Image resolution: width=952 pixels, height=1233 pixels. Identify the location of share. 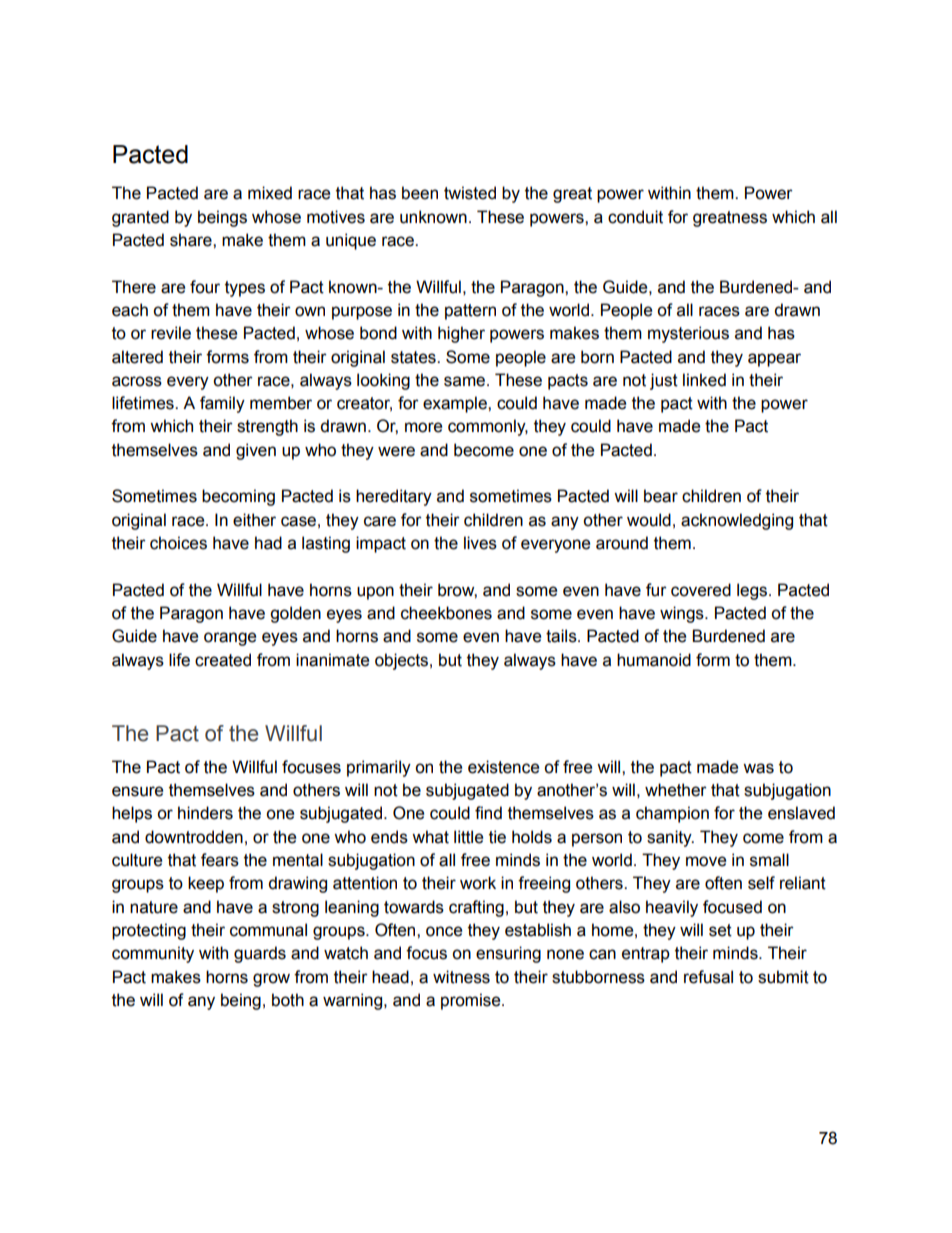
(192, 240).
